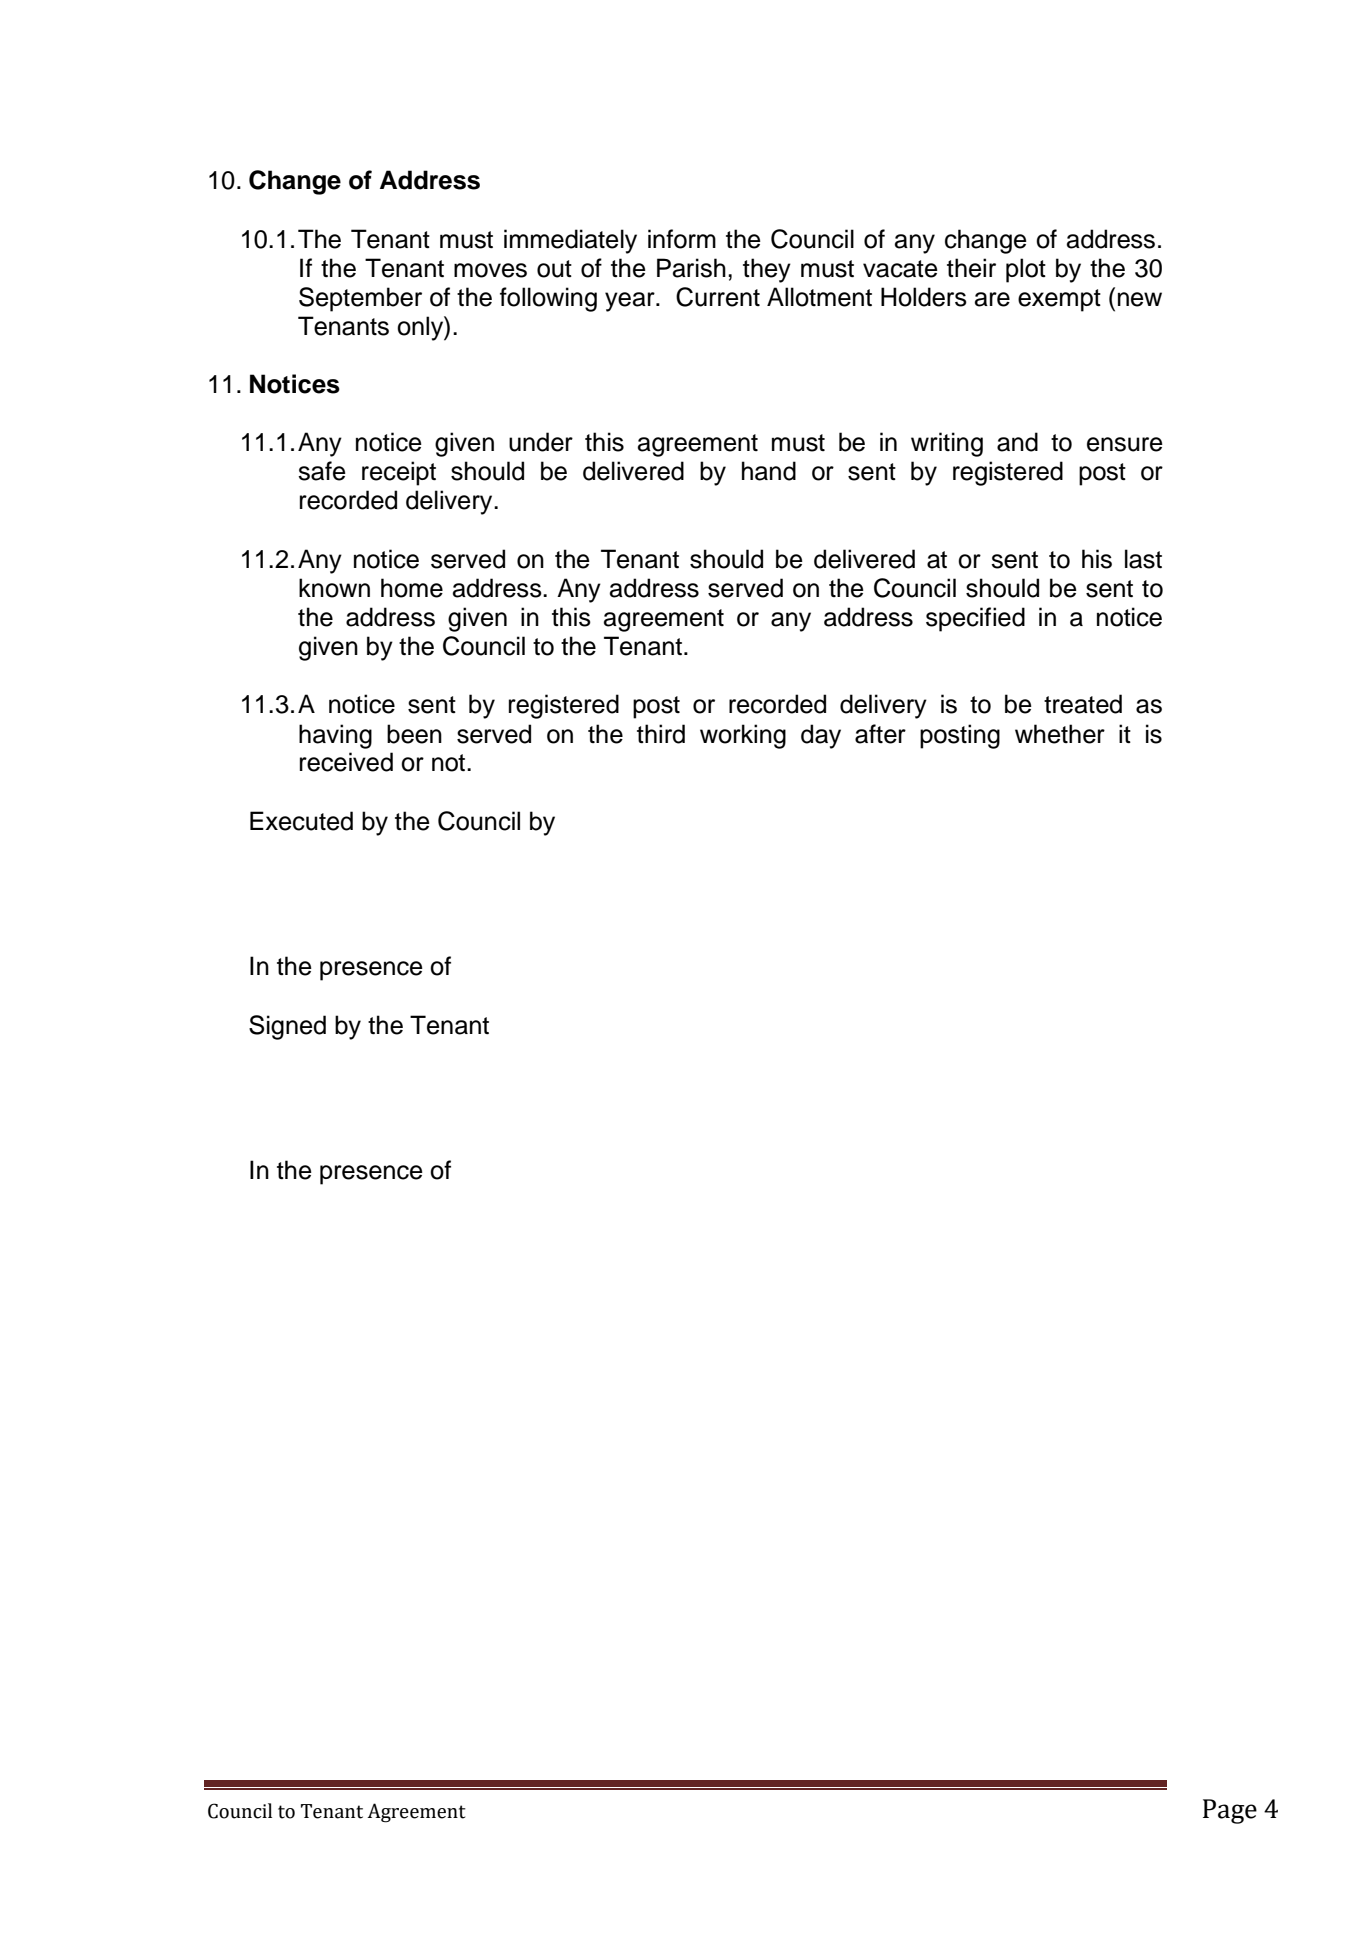  Describe the element at coordinates (1060, 734) in the screenshot. I see `whether` at that location.
